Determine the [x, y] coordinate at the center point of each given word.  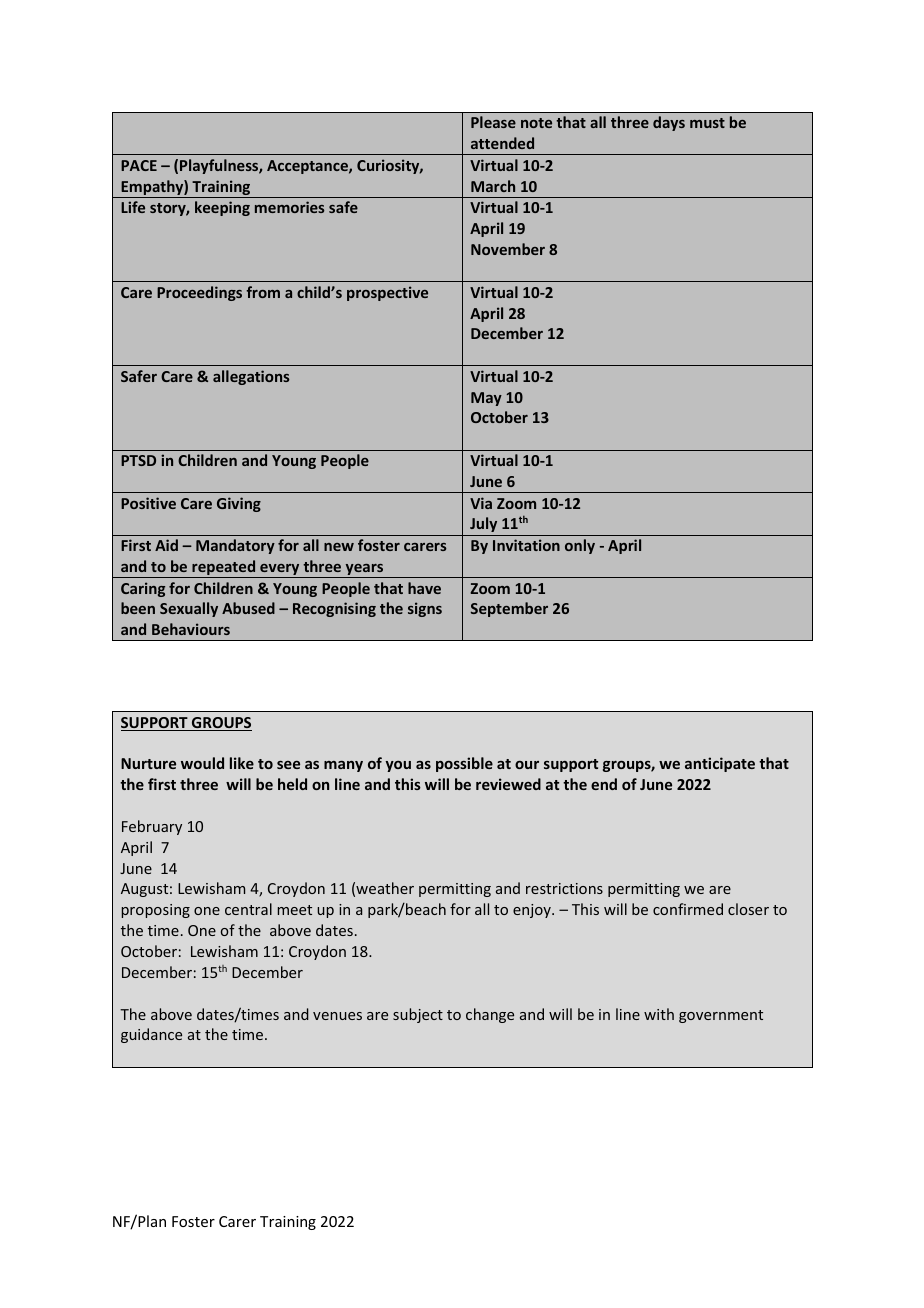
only [580, 546]
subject [418, 1015]
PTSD [138, 460]
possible [464, 764]
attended [502, 143]
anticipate [720, 764]
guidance [151, 1035]
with [659, 1014]
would [202, 763]
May [486, 399]
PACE [139, 165]
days [669, 123]
